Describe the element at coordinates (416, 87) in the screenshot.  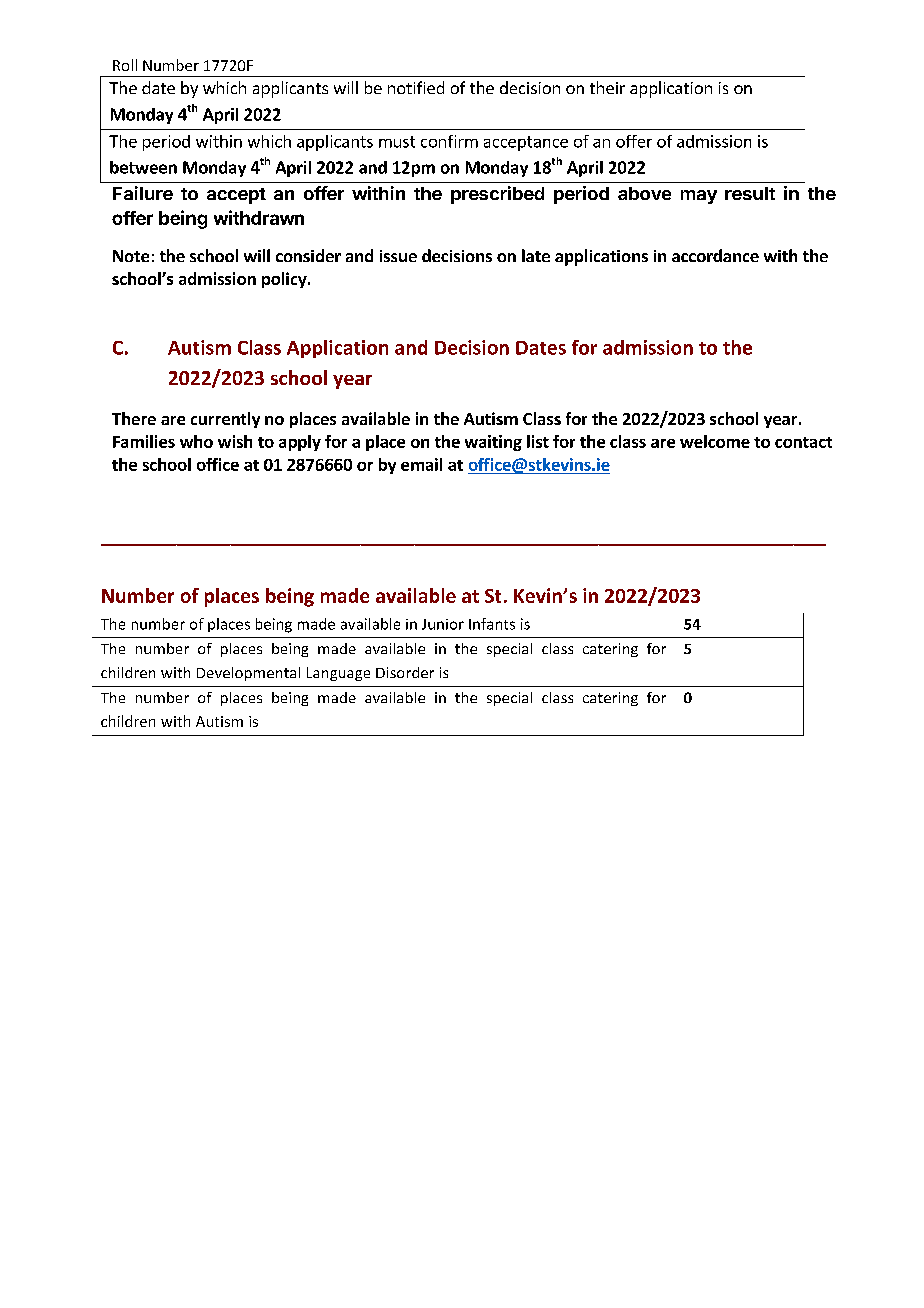
I see `notified` at that location.
